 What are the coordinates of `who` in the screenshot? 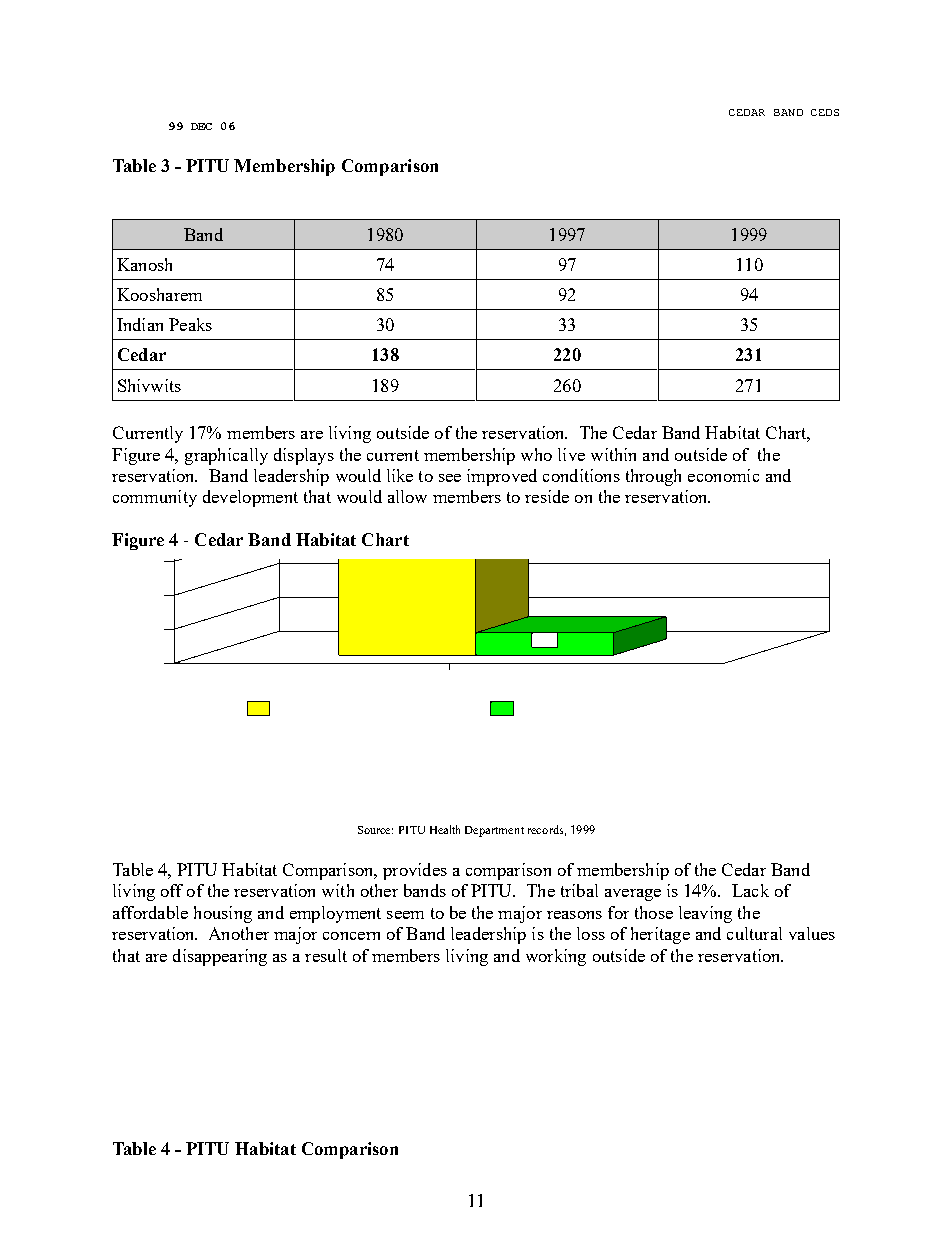 It's located at (536, 454).
